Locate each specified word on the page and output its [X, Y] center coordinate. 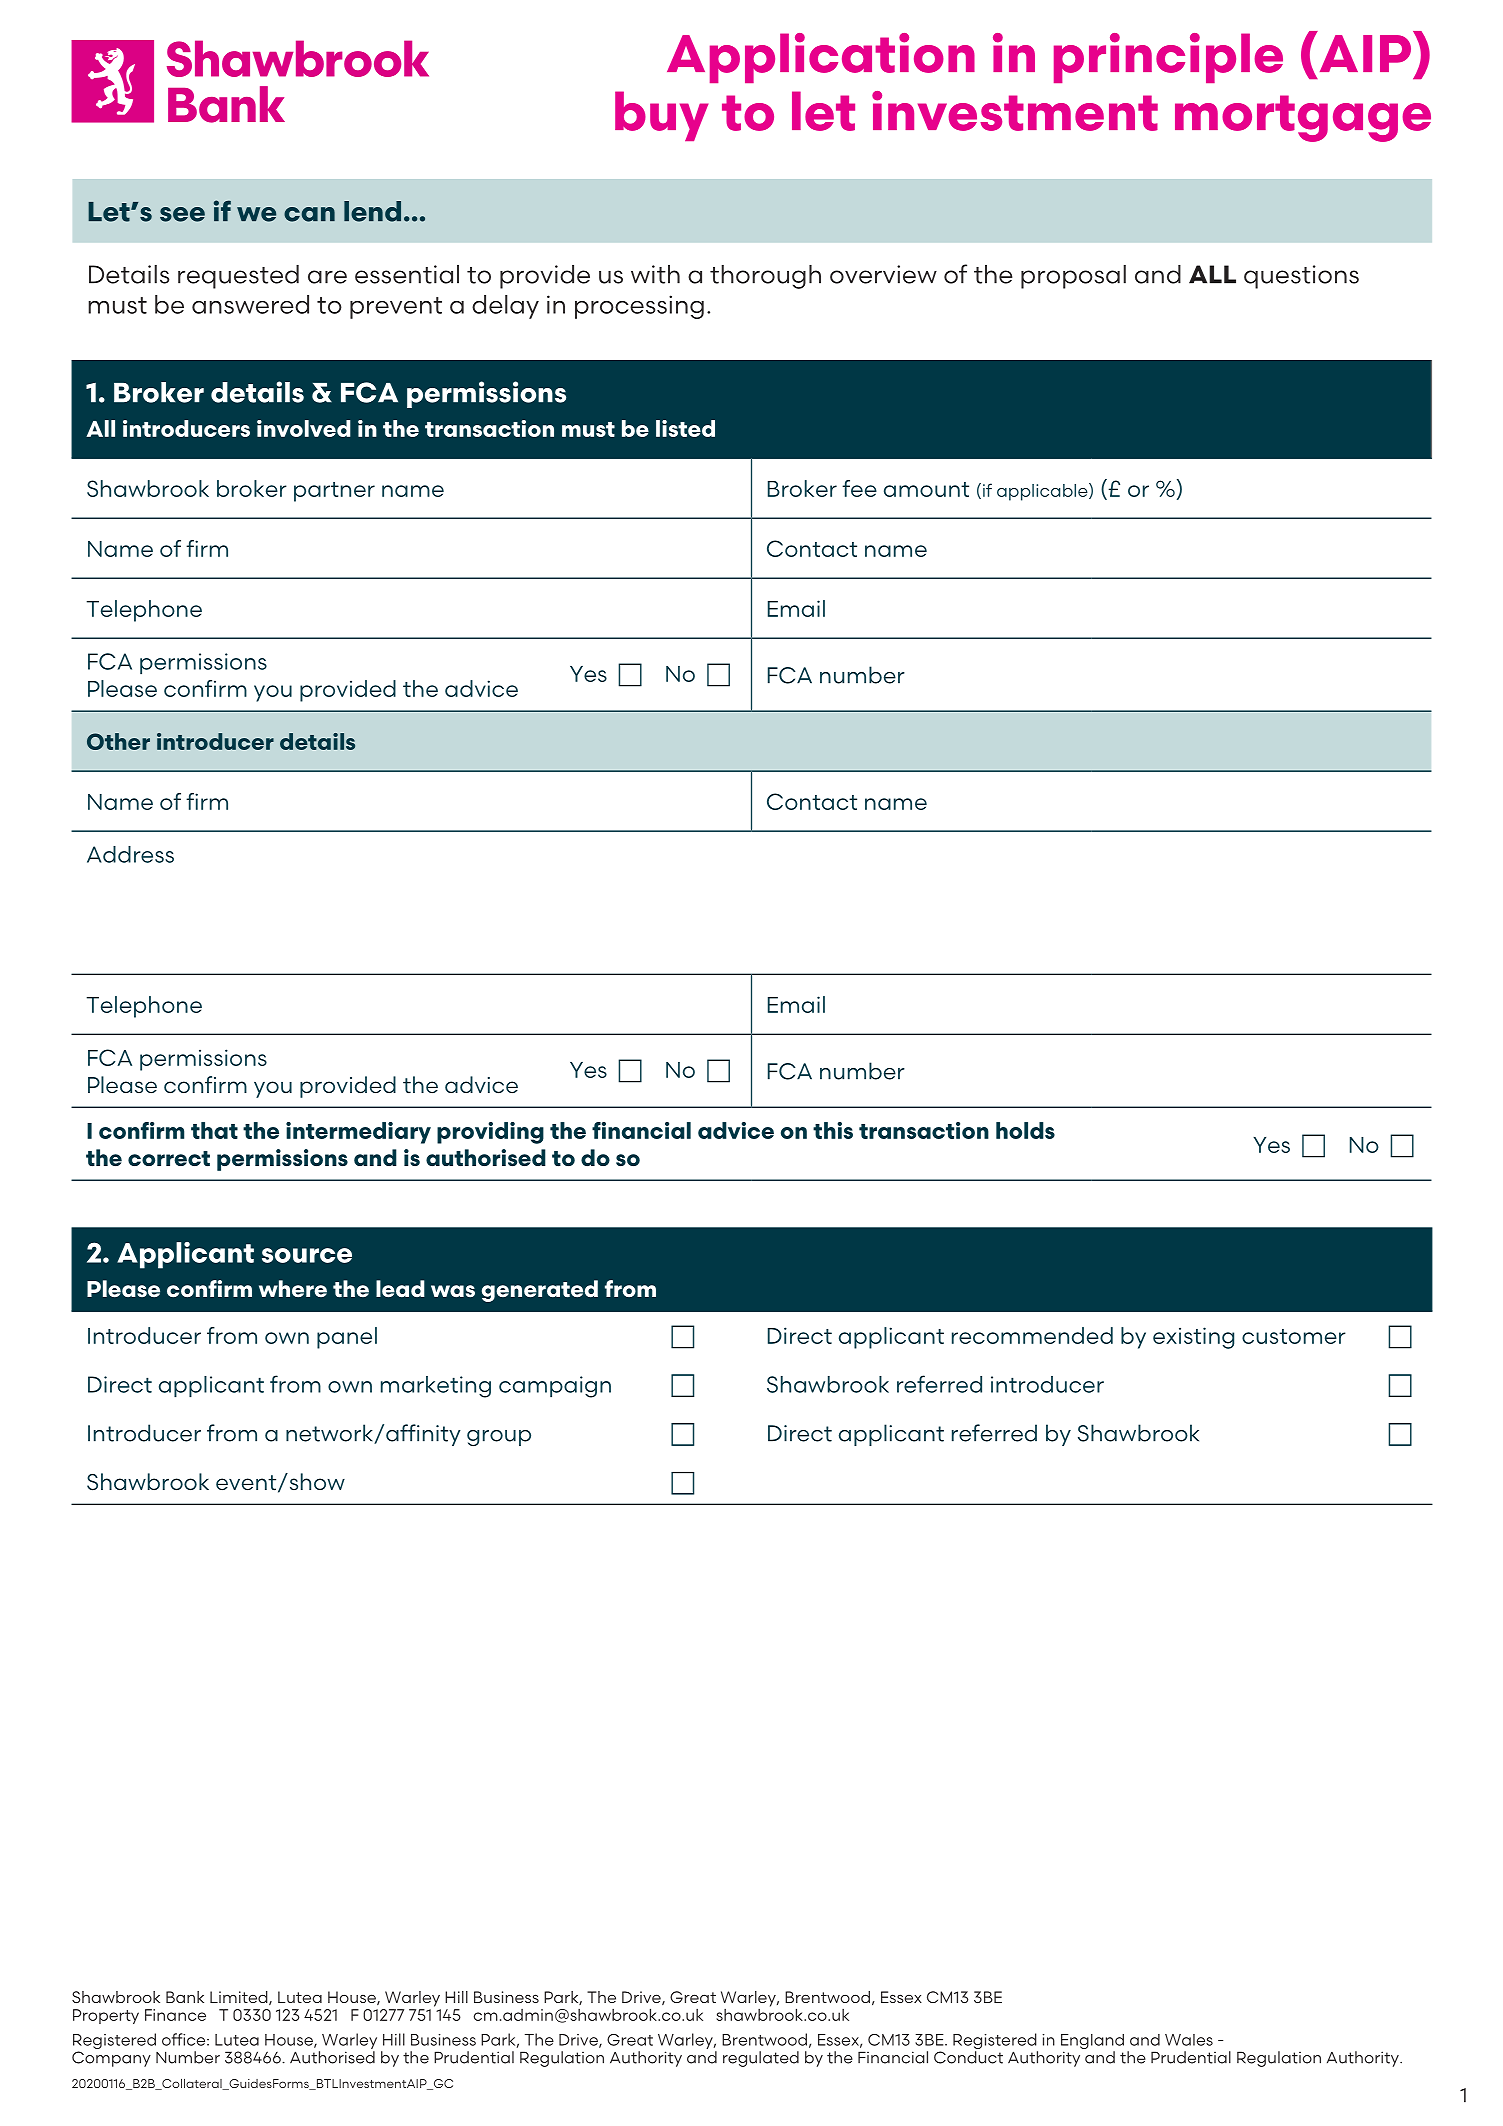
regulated [761, 2059]
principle [1168, 58]
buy [661, 116]
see [182, 214]
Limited [240, 1998]
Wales [1189, 2040]
